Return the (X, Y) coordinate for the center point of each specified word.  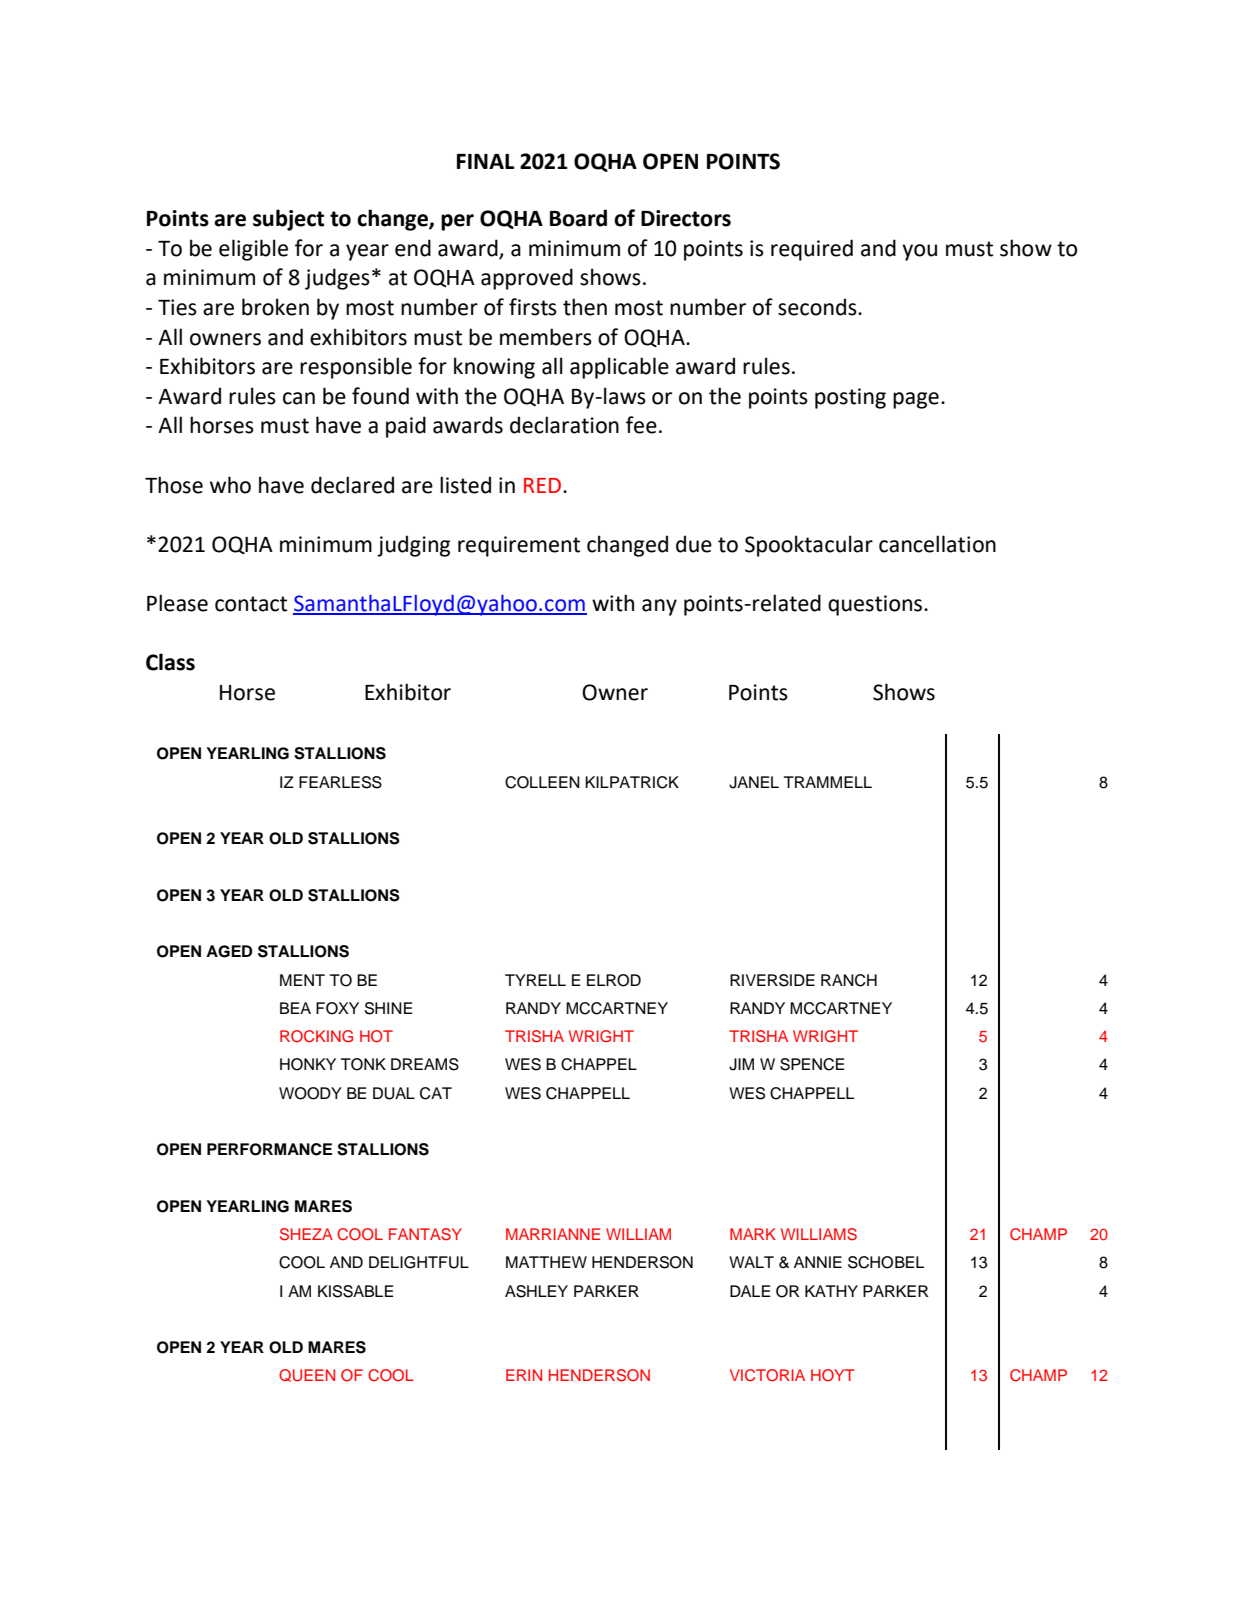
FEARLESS (340, 782)
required (812, 250)
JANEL (754, 782)
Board (578, 218)
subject (288, 220)
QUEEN (307, 1375)
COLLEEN (542, 782)
